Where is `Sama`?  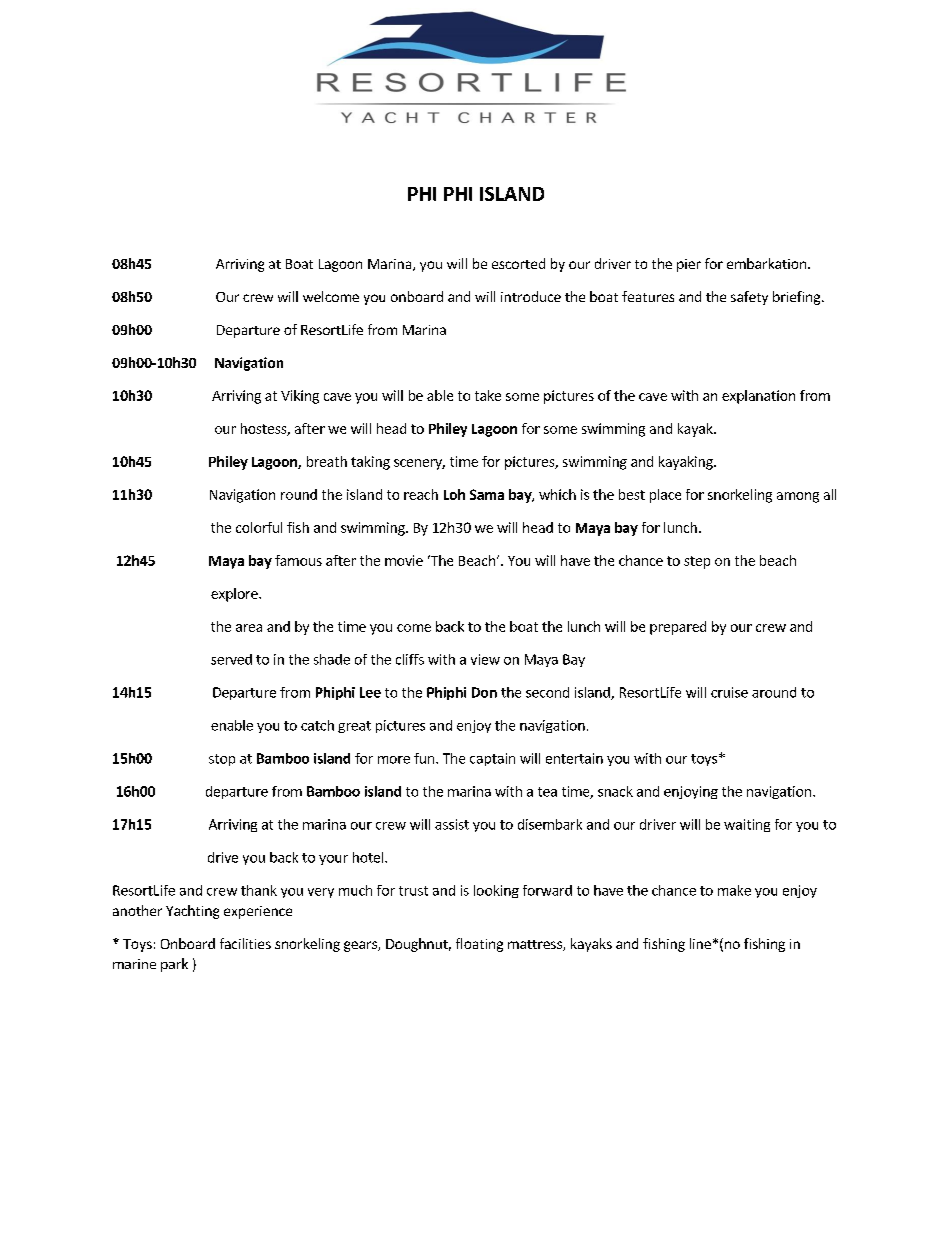 Sama is located at coordinates (487, 494).
